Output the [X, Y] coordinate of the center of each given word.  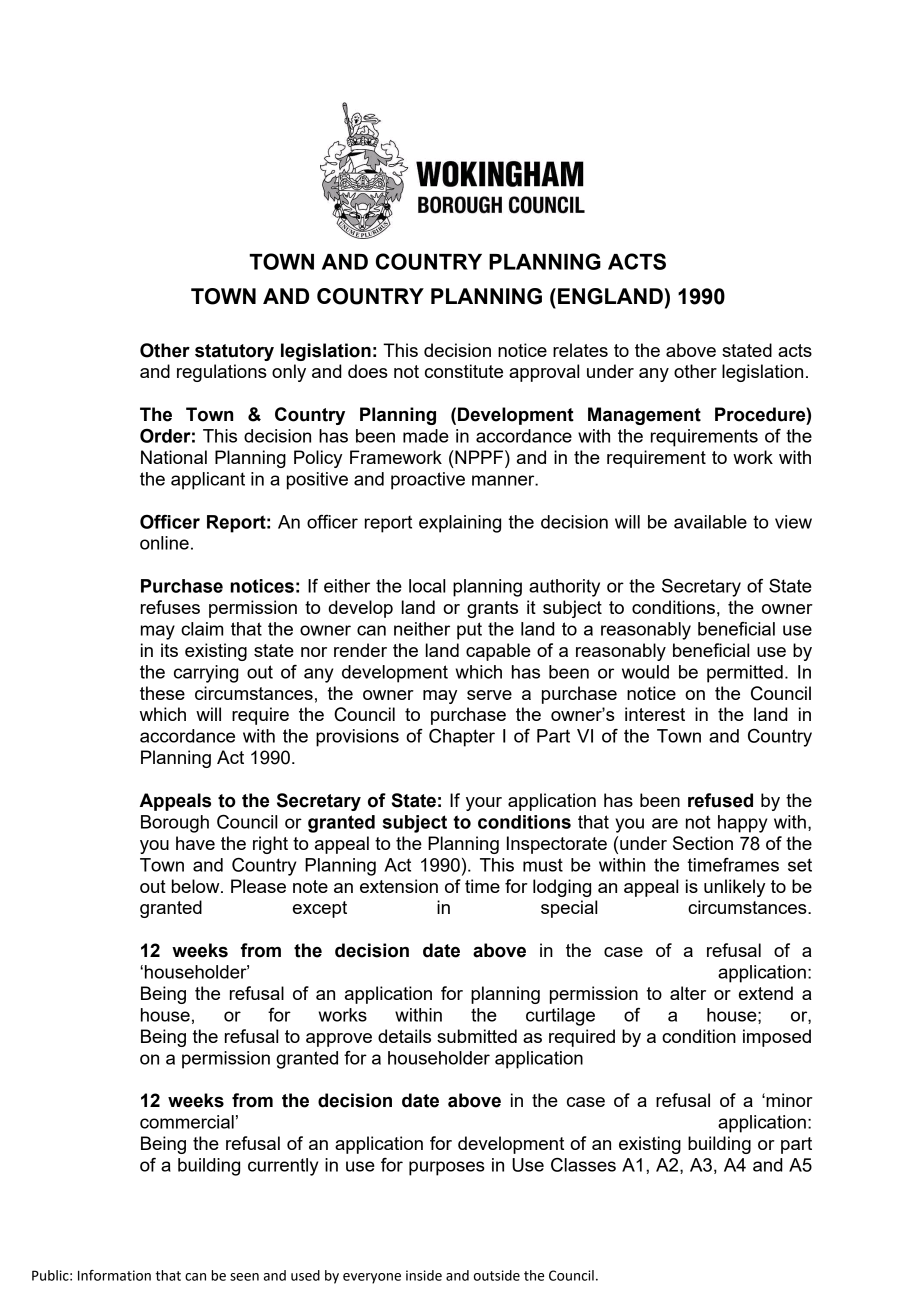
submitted [477, 1036]
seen [244, 1277]
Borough [175, 824]
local [427, 586]
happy [742, 824]
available [710, 522]
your [484, 804]
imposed [777, 1038]
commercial [187, 1122]
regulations [222, 373]
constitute [464, 371]
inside [424, 1275]
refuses [170, 607]
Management [644, 416]
